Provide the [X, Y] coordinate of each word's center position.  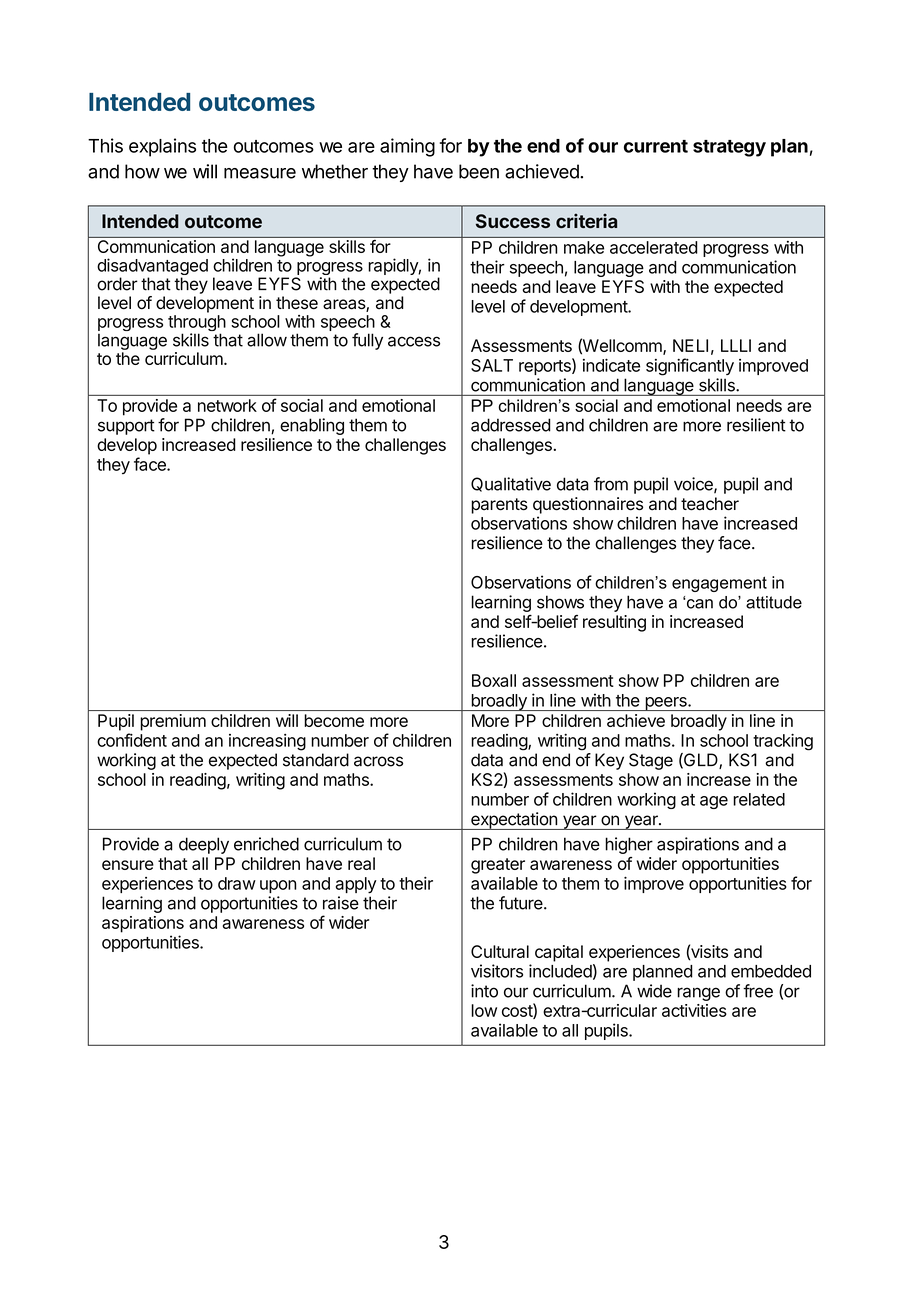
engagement [719, 584]
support [126, 427]
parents [499, 506]
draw [237, 883]
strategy [729, 148]
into [484, 991]
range [698, 994]
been [479, 171]
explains [162, 147]
